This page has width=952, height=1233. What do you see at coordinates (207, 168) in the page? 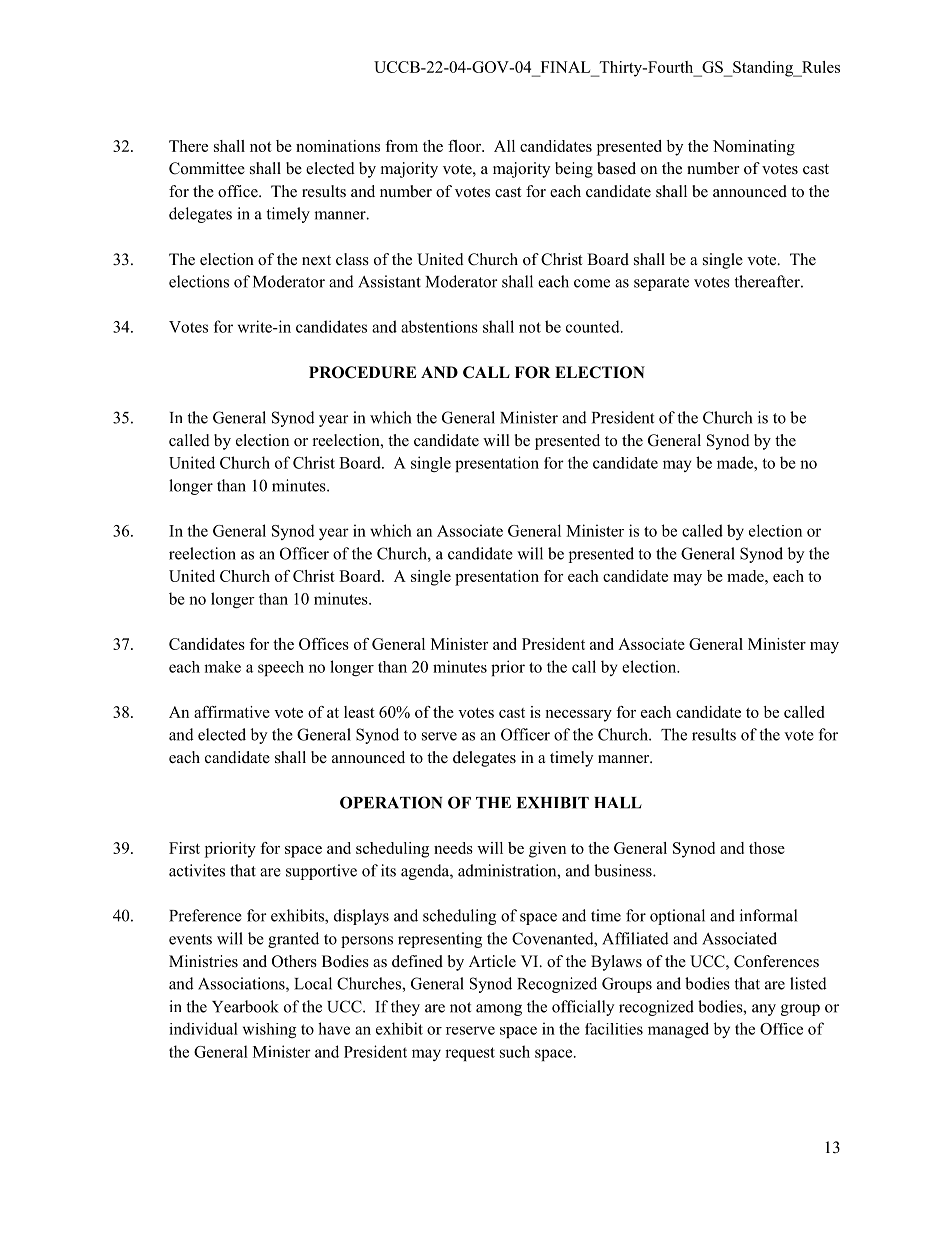
I see `Committee` at bounding box center [207, 168].
